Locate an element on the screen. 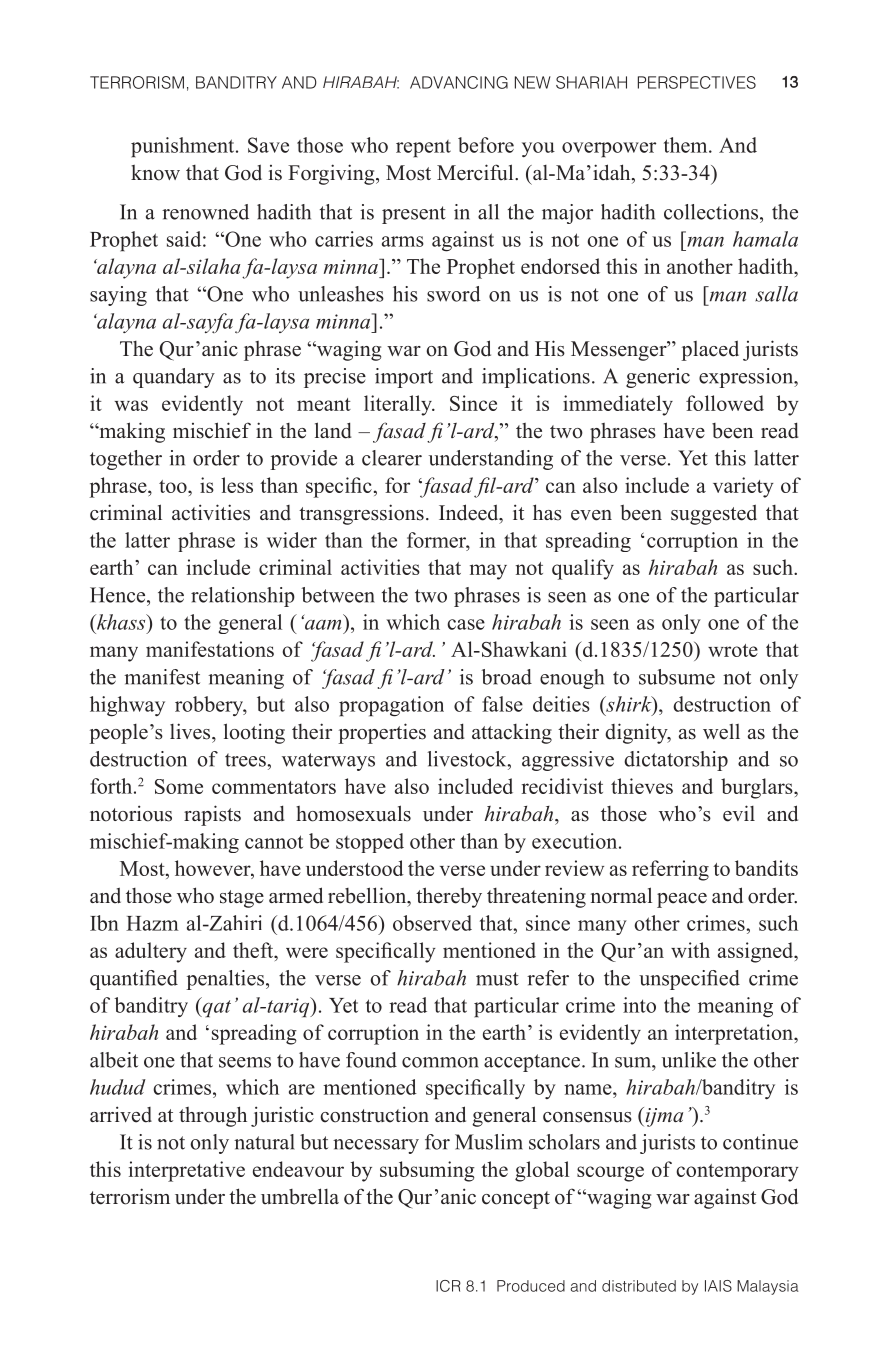 The image size is (894, 1372). stopped is located at coordinates (370, 843).
